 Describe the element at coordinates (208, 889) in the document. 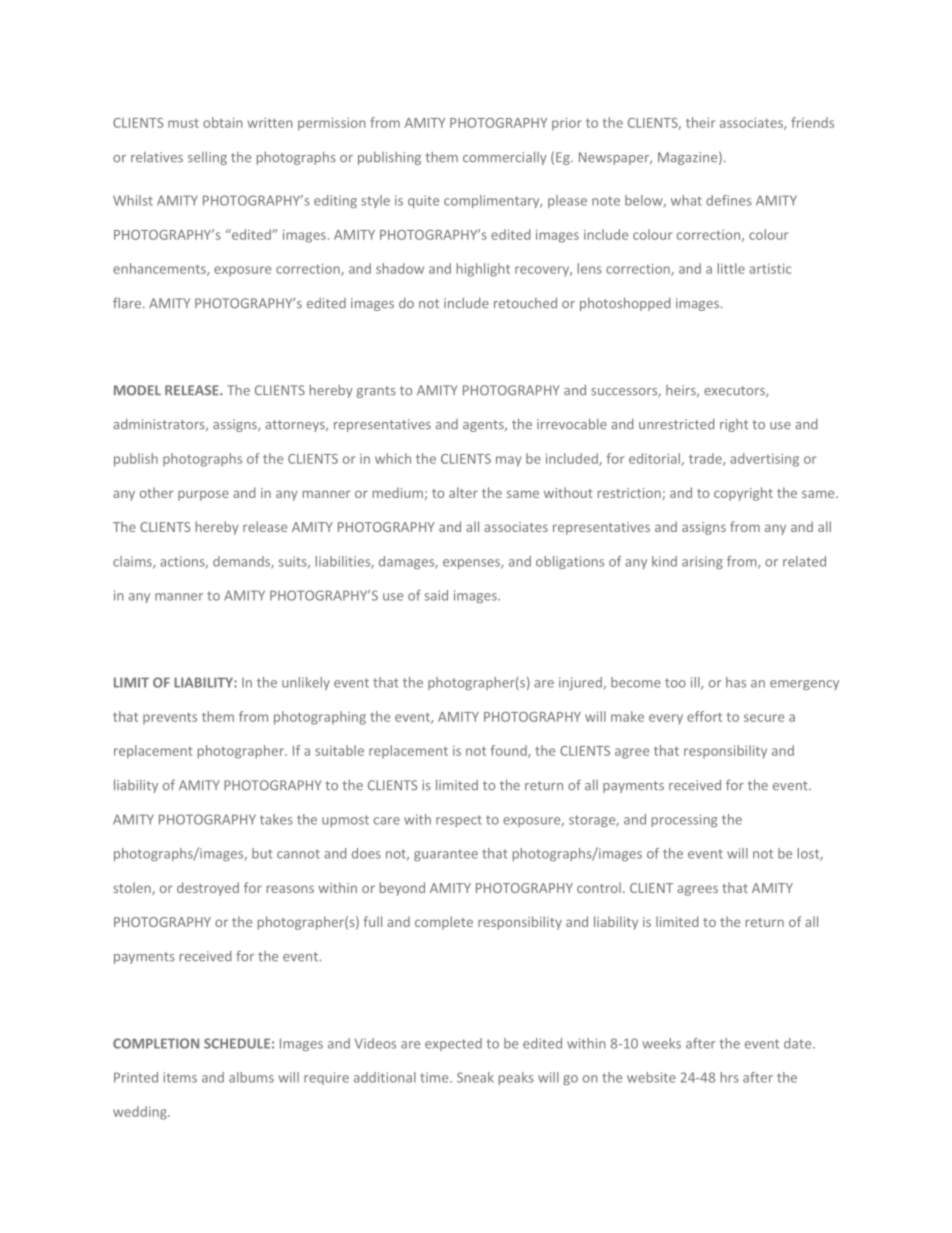

I see `destroyed` at that location.
